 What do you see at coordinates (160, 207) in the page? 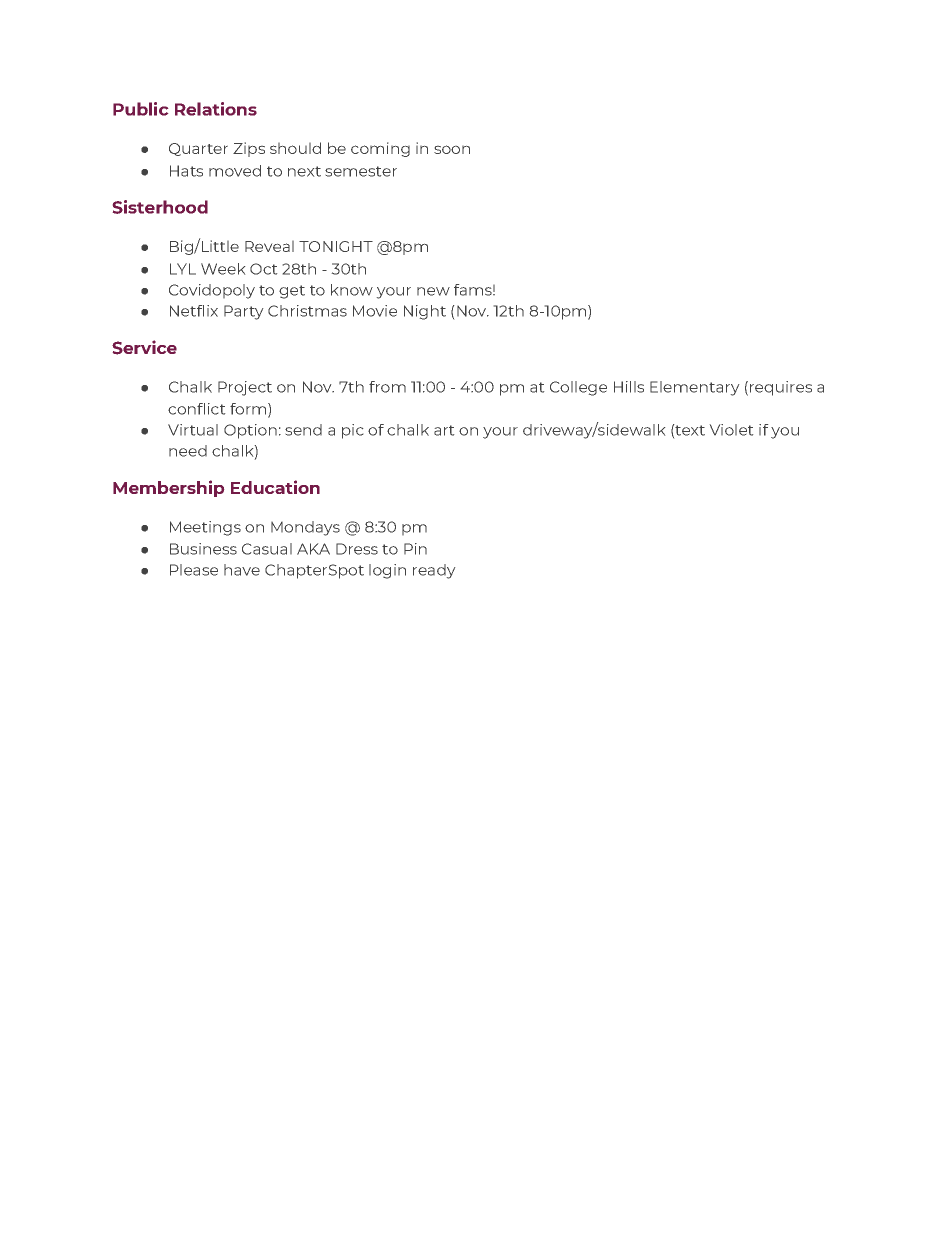
I see `Sisterhood` at bounding box center [160, 207].
